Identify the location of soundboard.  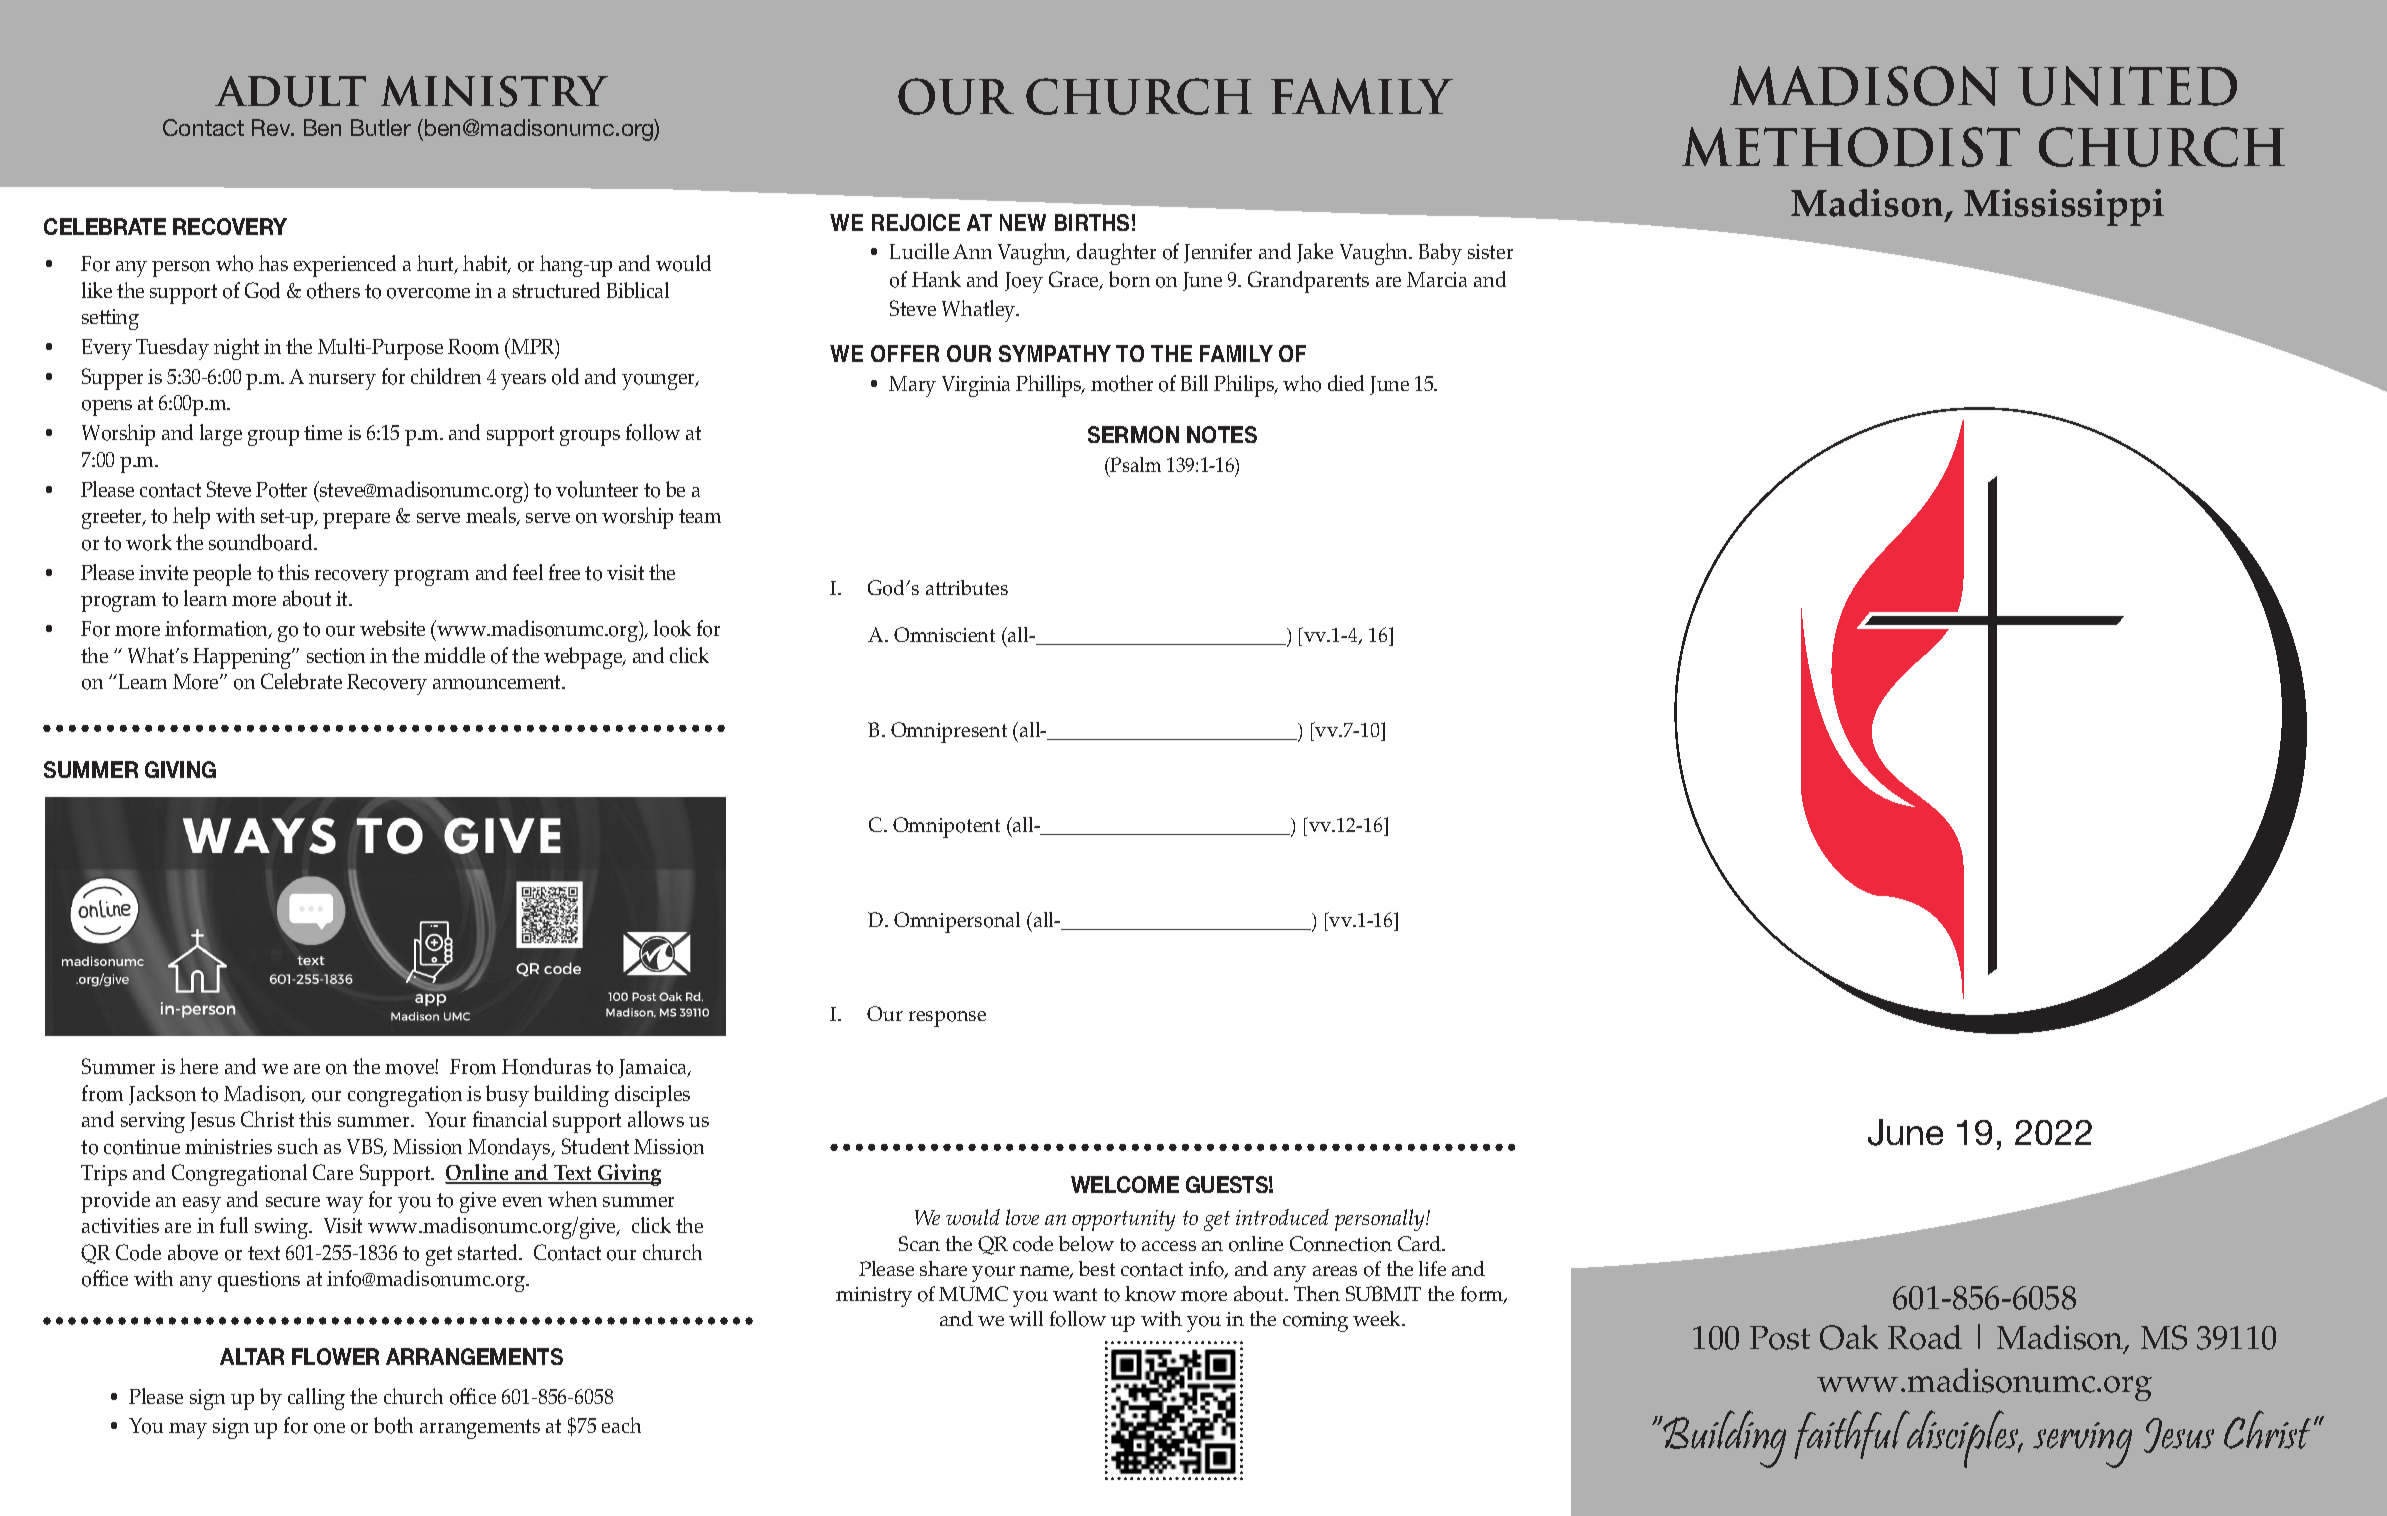
(262, 542).
